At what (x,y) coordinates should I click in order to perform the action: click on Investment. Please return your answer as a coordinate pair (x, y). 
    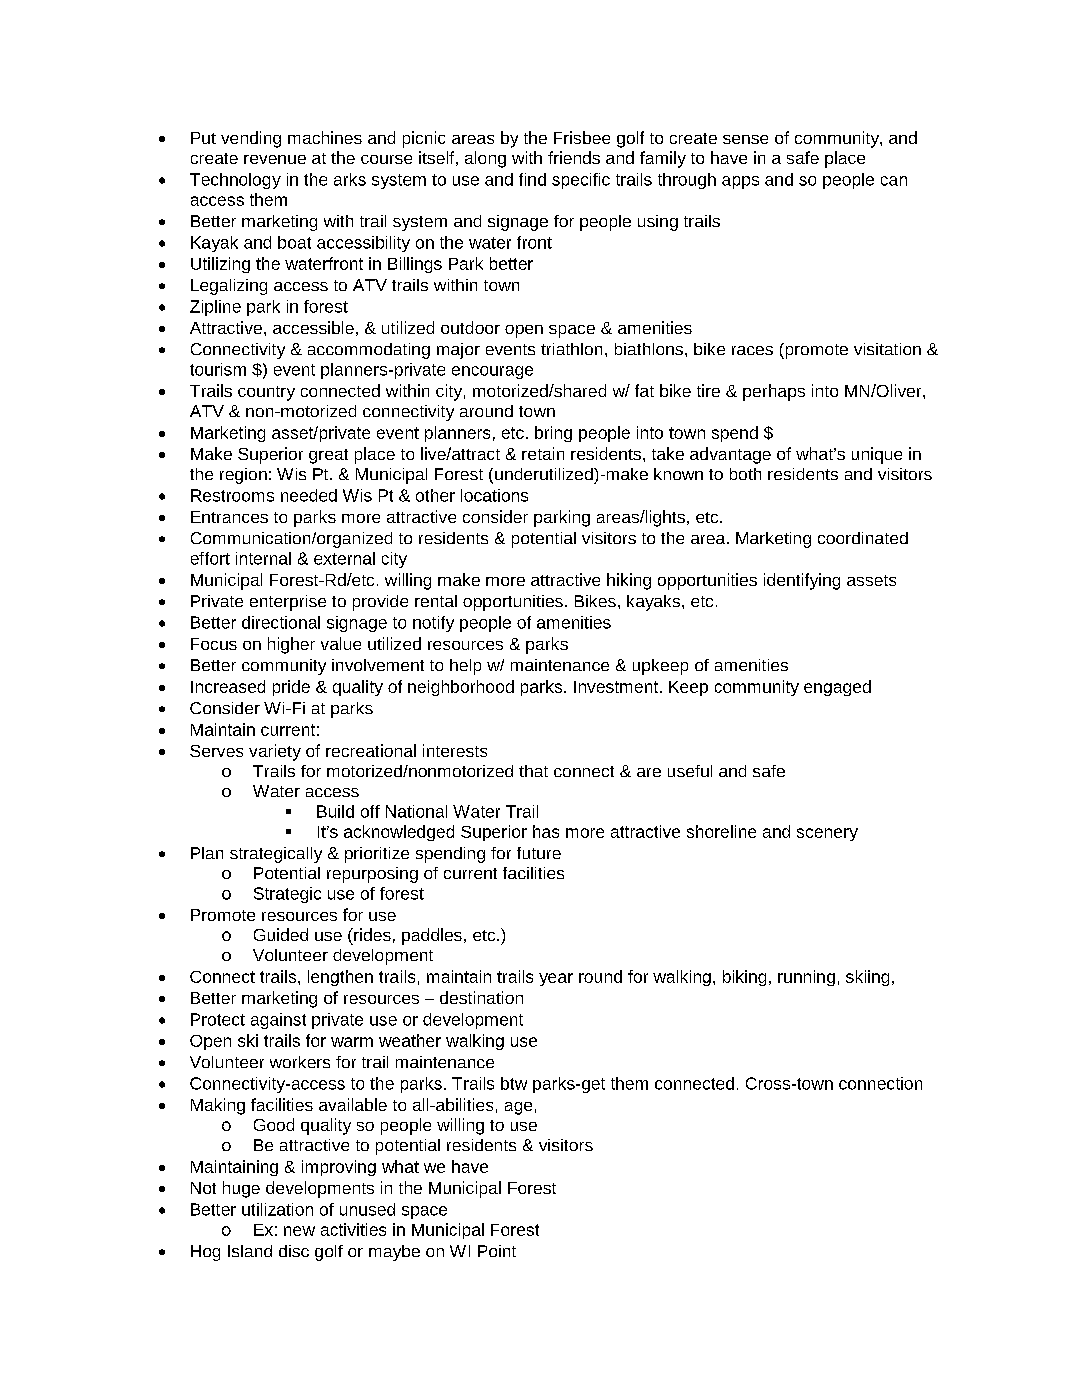
    Looking at the image, I should click on (617, 687).
